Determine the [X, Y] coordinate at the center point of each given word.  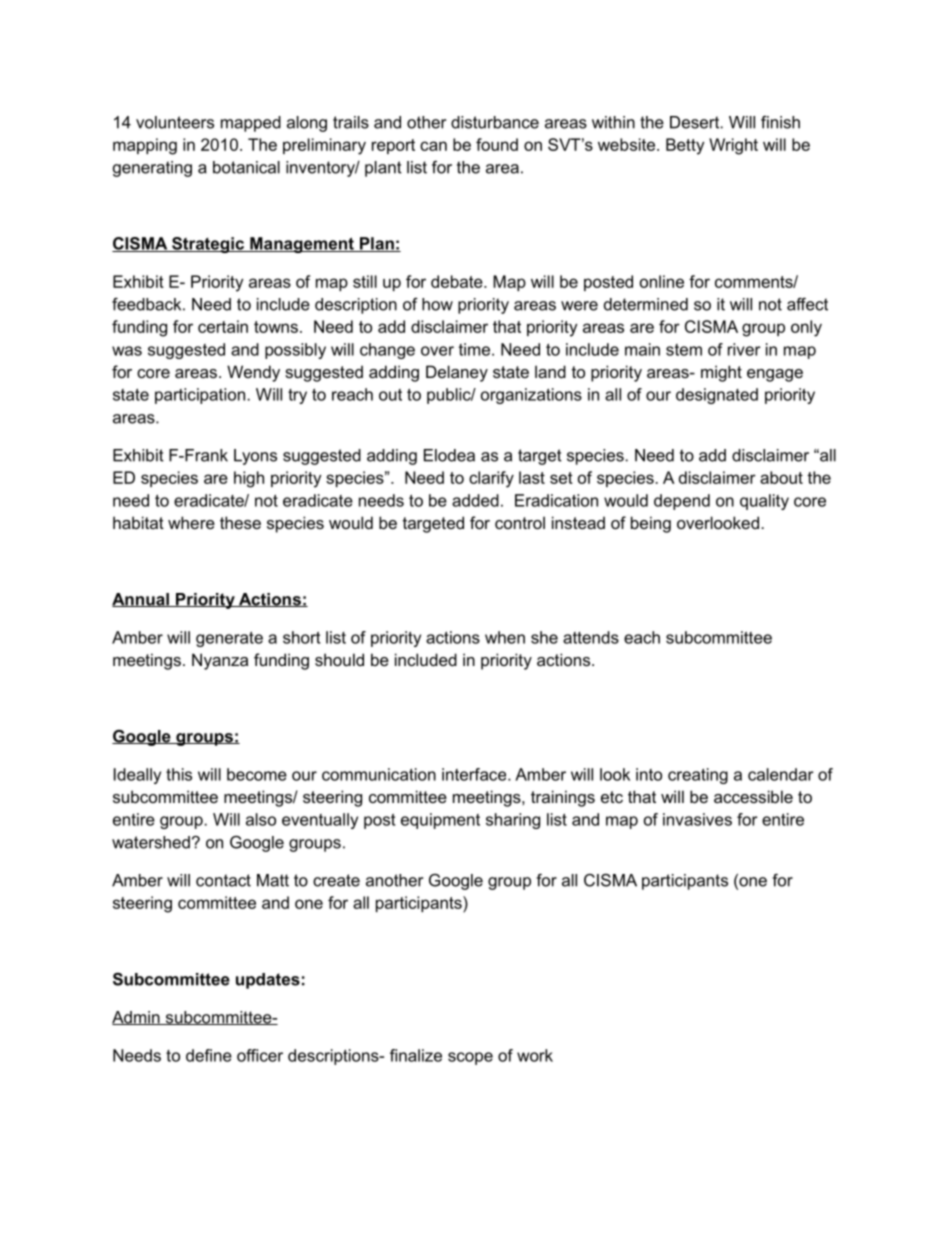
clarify [491, 479]
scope [470, 1058]
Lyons [255, 457]
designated [717, 396]
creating [698, 776]
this [179, 774]
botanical [246, 167]
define [209, 1055]
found [497, 144]
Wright [733, 146]
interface [475, 774]
